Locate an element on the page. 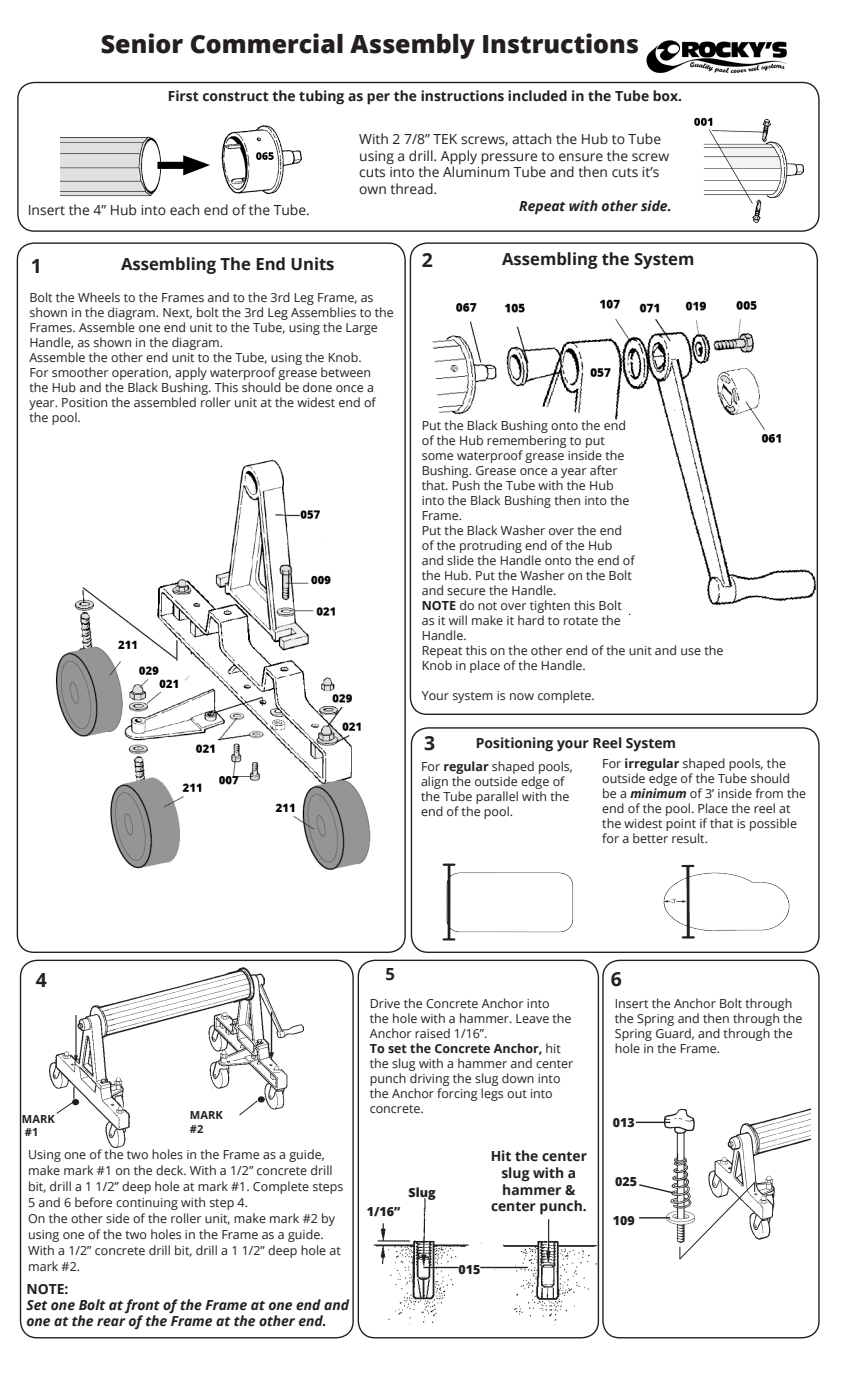  Assembly is located at coordinates (412, 46).
